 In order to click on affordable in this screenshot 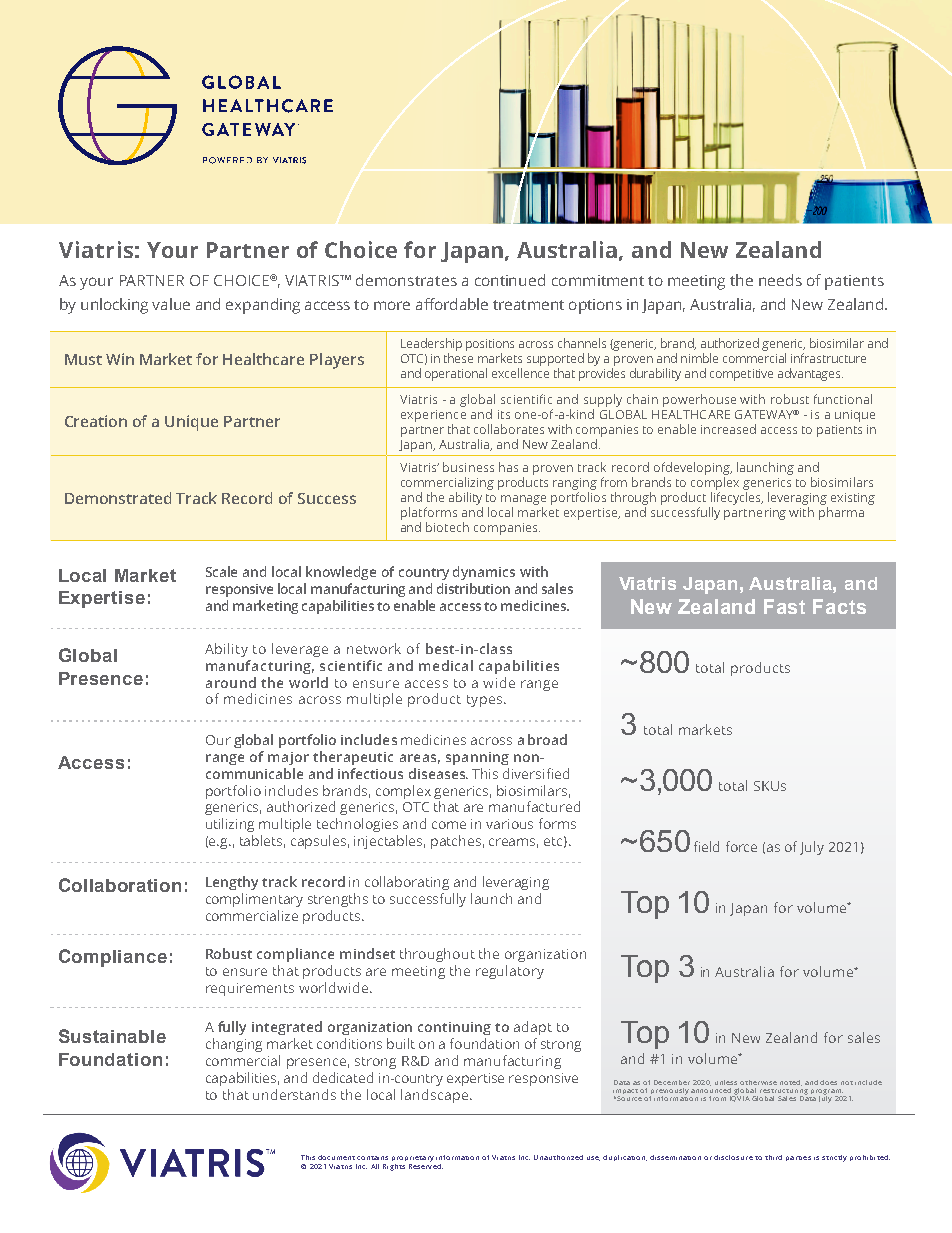, I will do `click(452, 304)`.
